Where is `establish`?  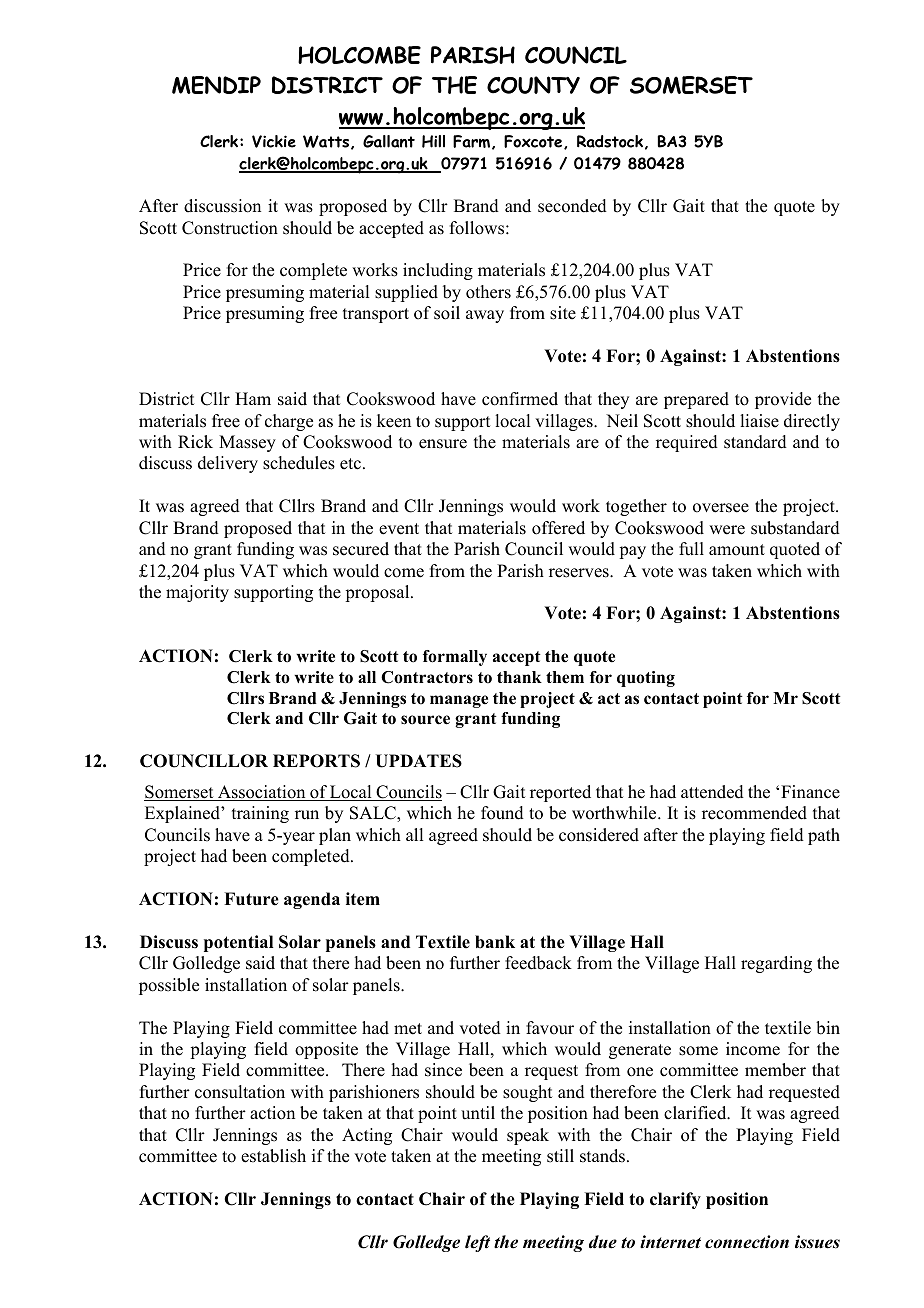 establish is located at coordinates (273, 1156).
